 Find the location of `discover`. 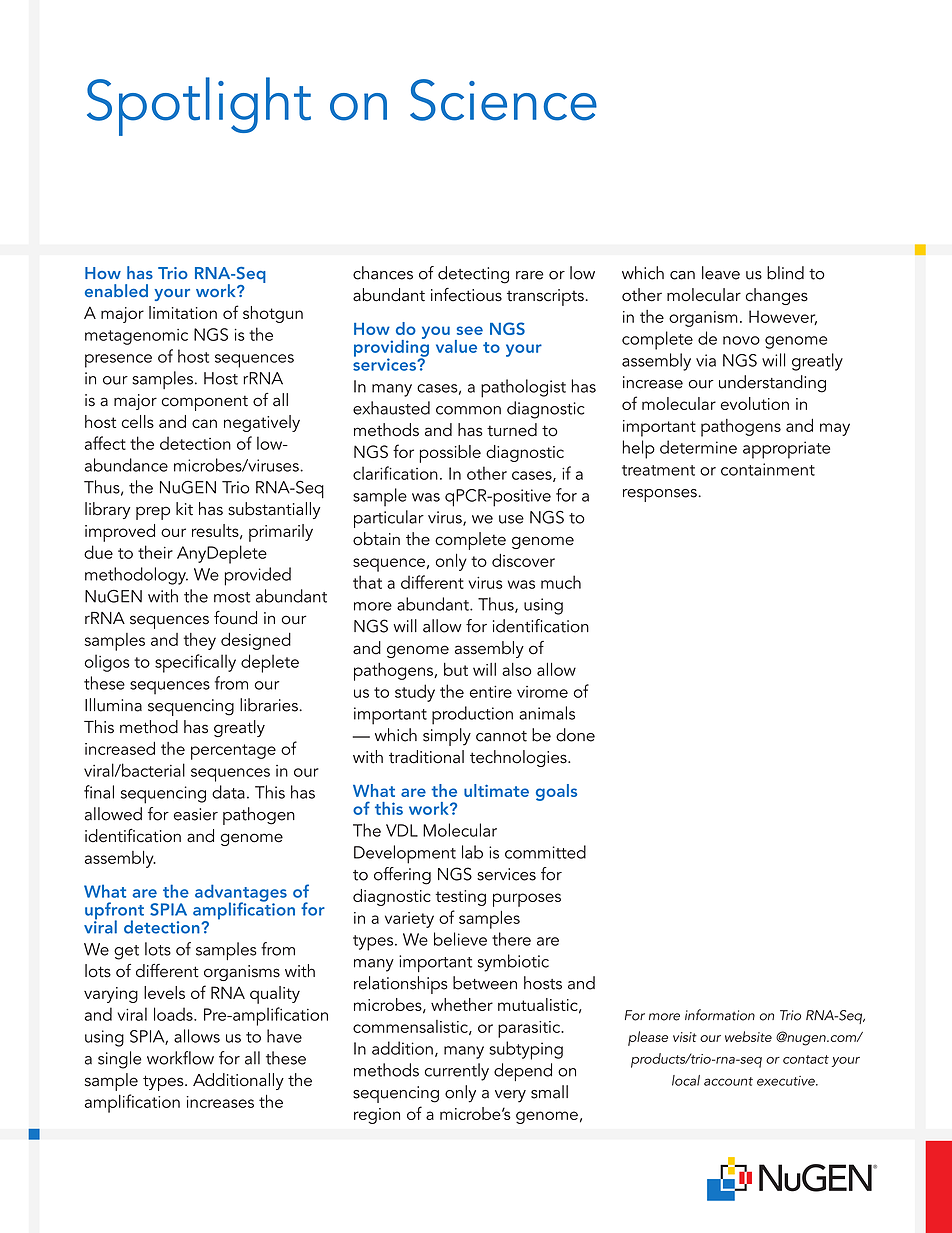

discover is located at coordinates (523, 560).
